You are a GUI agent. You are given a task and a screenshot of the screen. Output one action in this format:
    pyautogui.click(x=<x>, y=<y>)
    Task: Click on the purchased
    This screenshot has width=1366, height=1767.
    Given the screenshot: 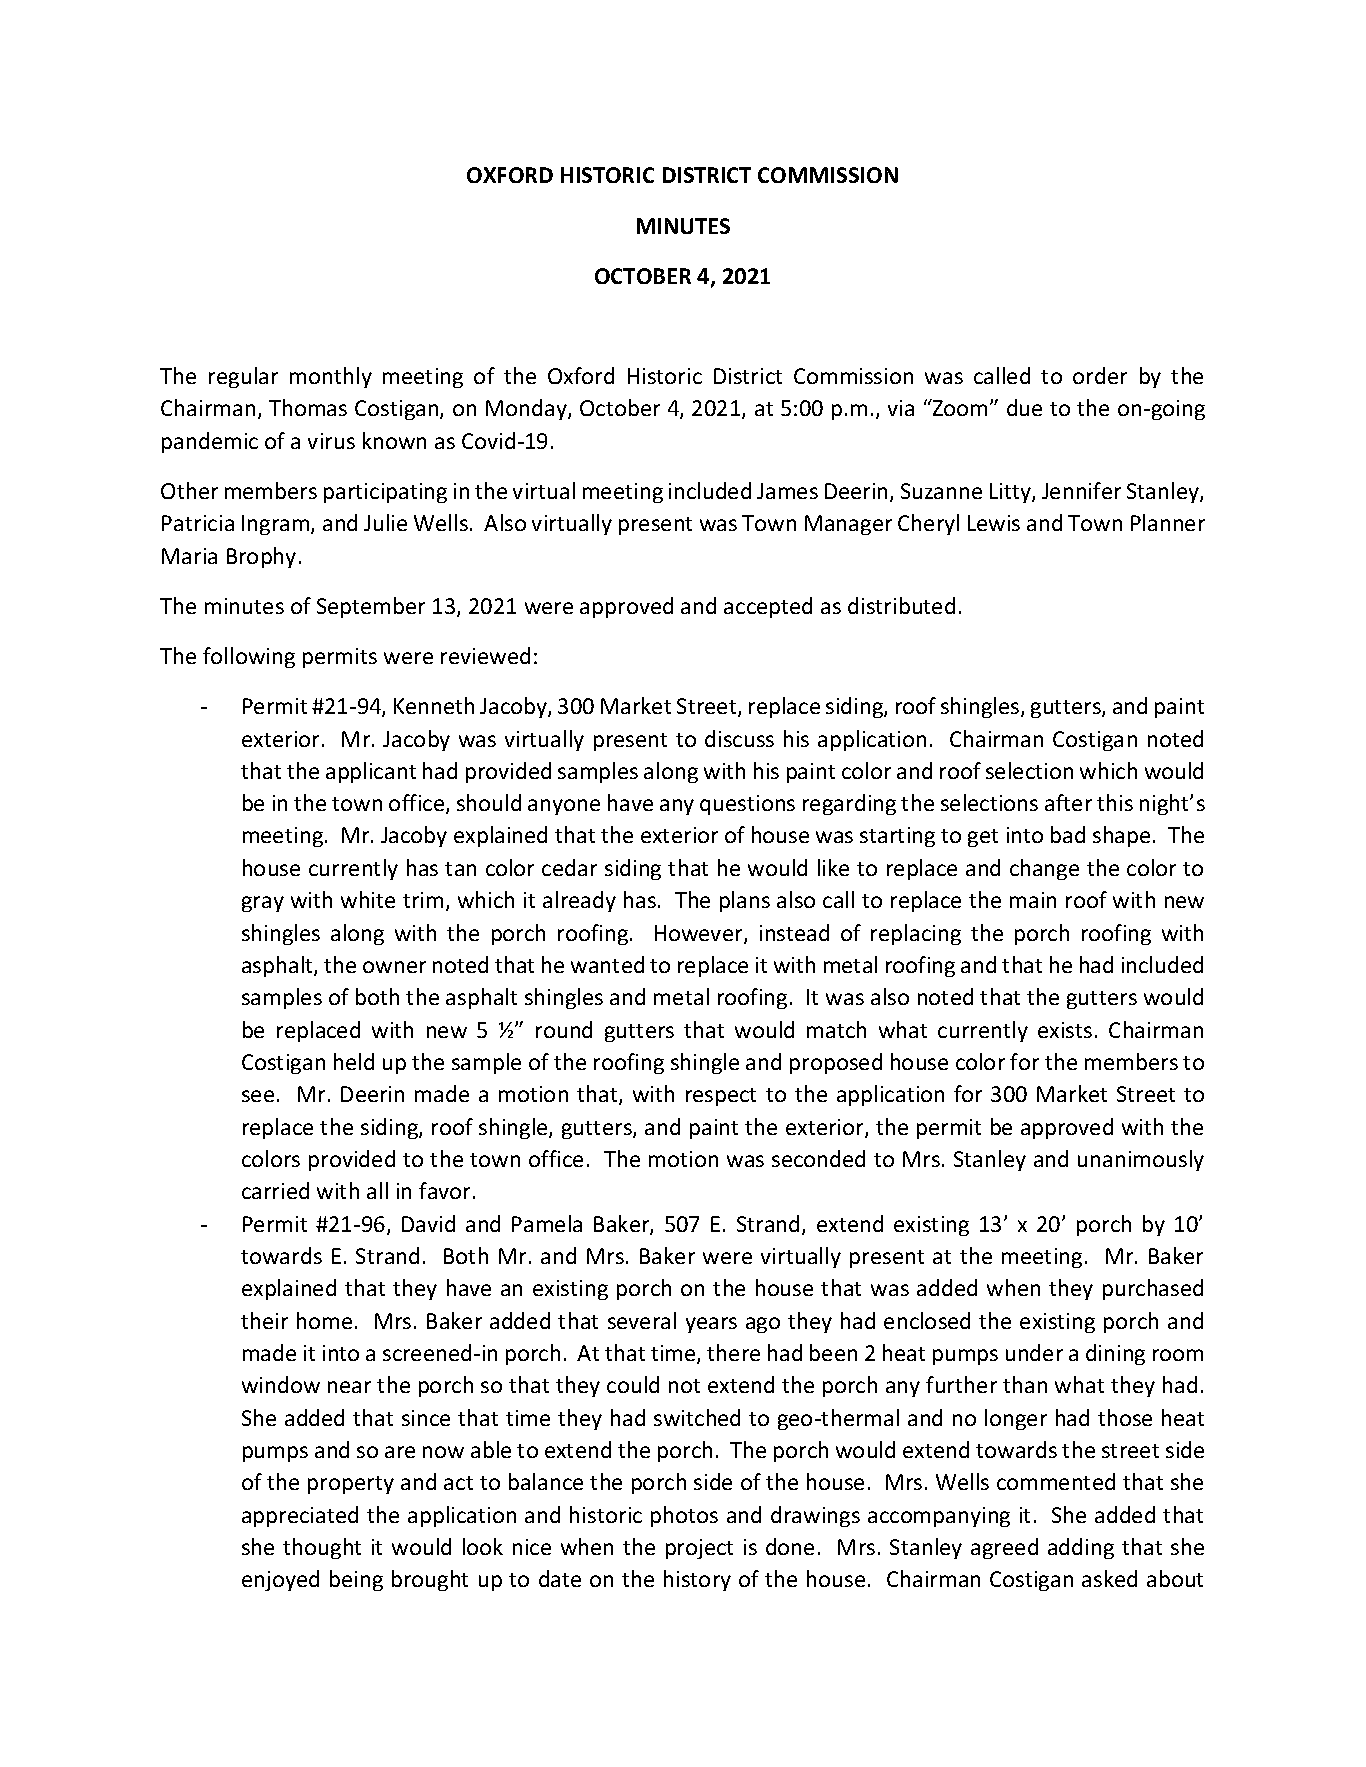 What is the action you would take?
    pyautogui.click(x=1153, y=1289)
